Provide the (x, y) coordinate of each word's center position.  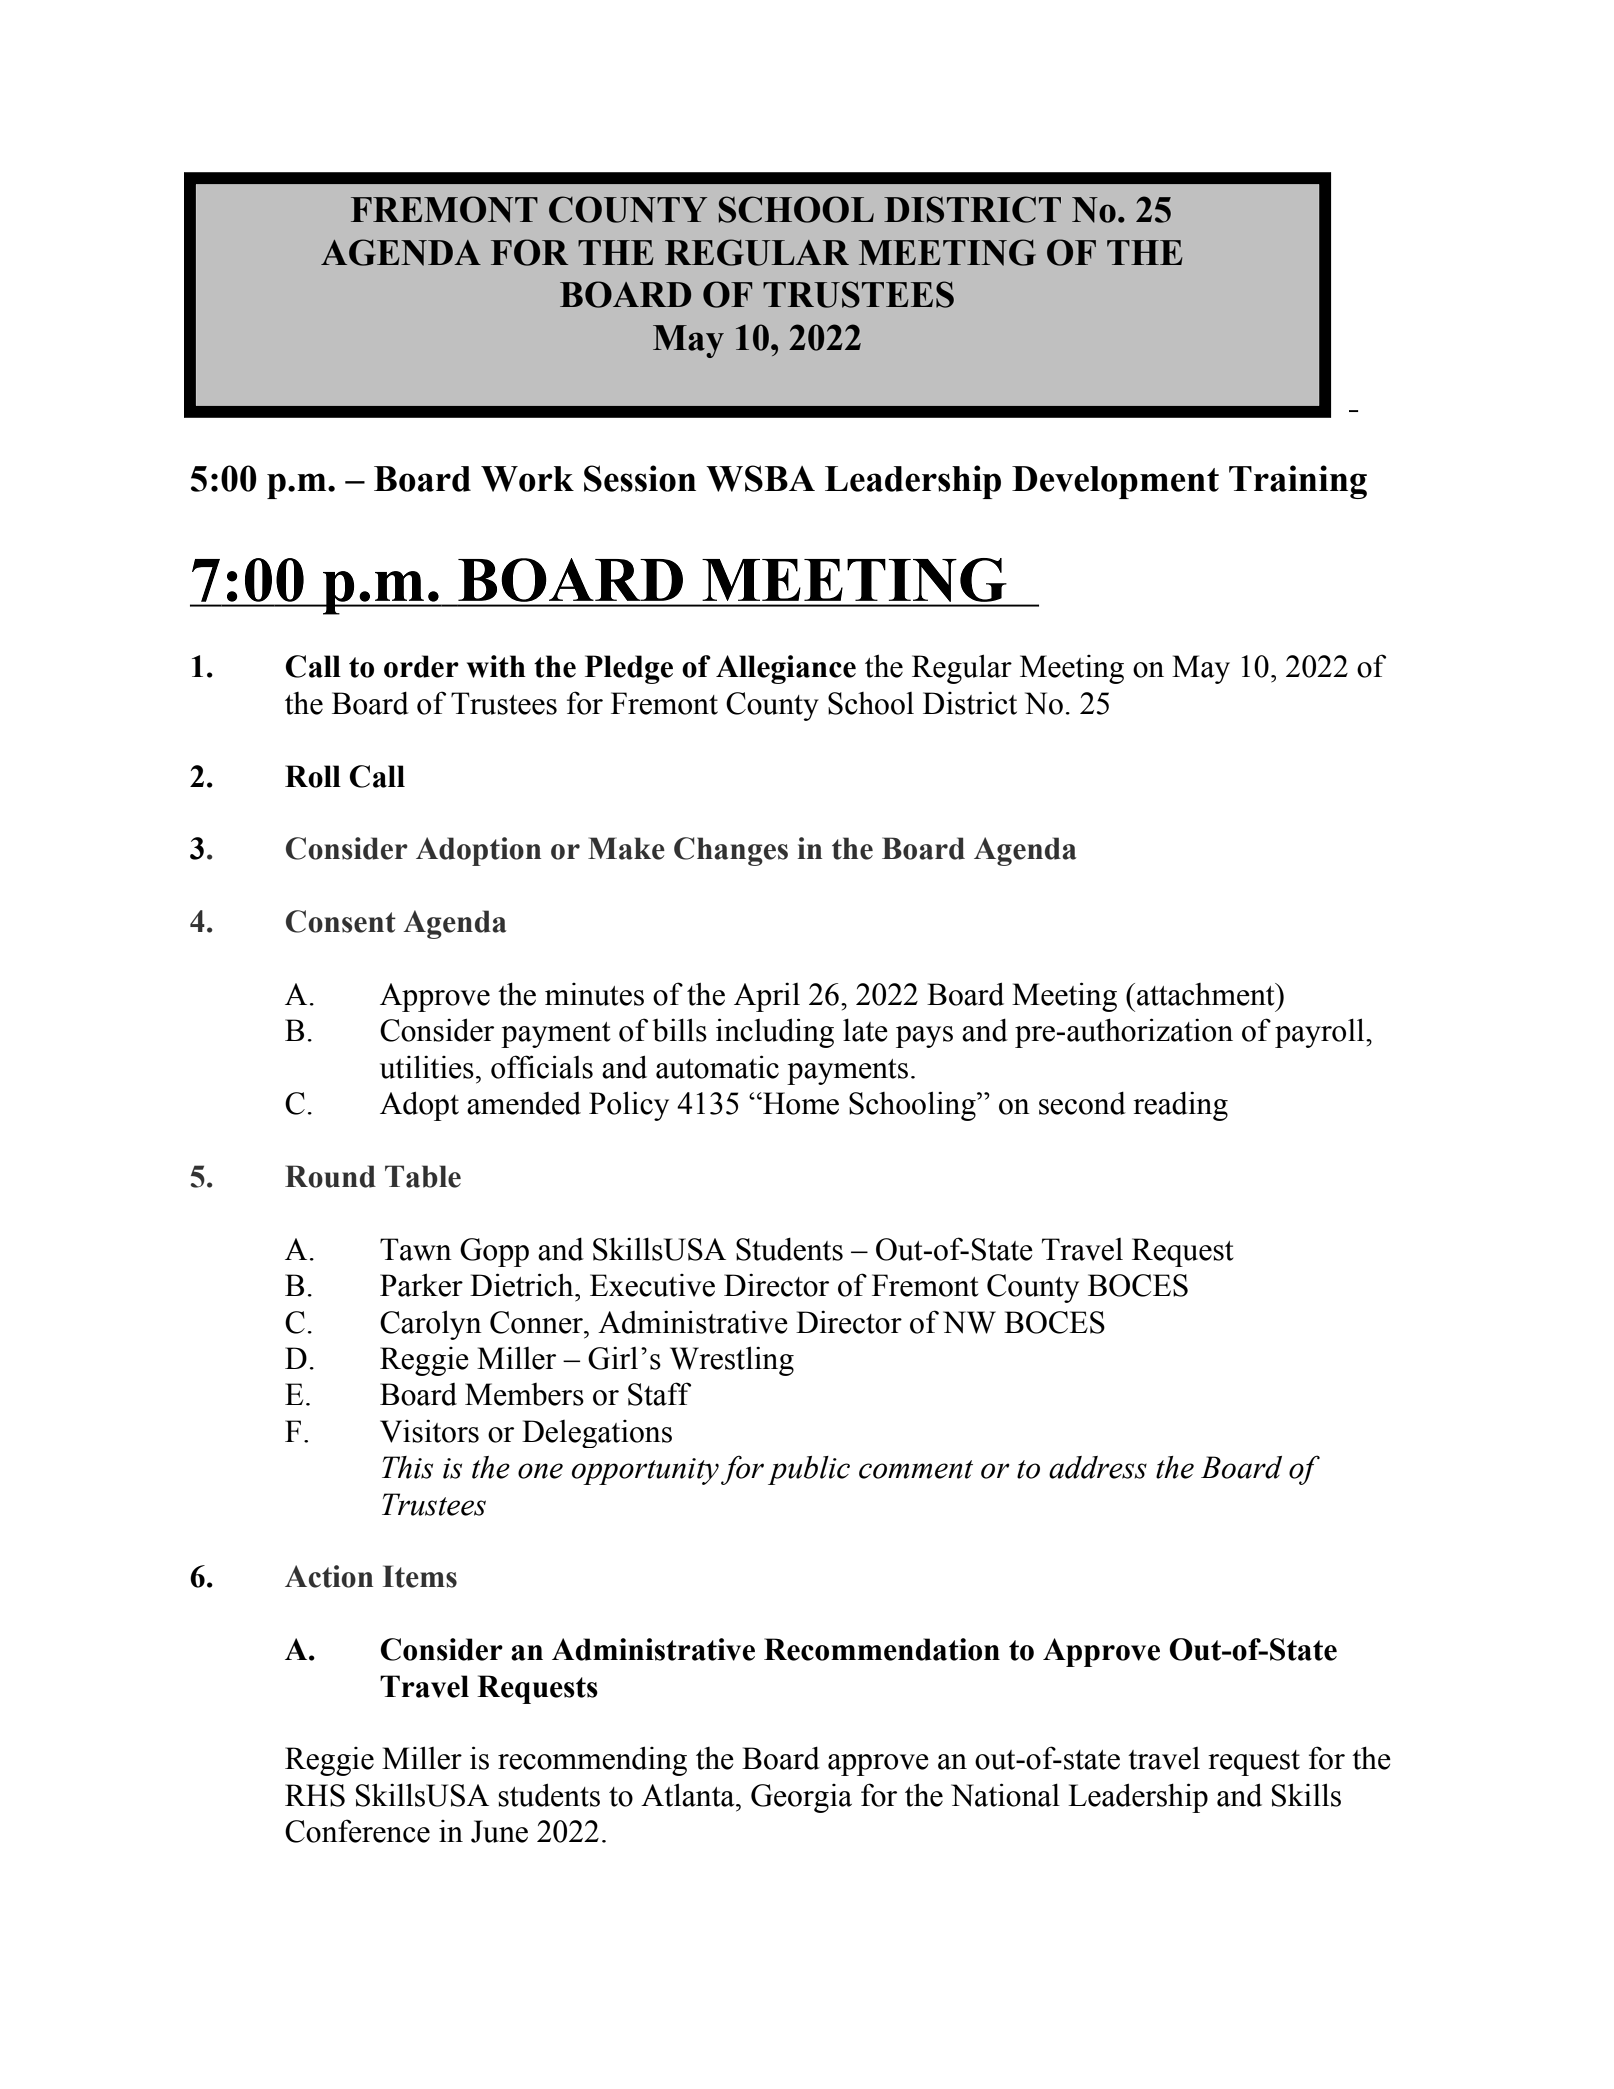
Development (1115, 482)
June (499, 1831)
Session (640, 478)
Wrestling (732, 1361)
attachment (1207, 994)
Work (527, 479)
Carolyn (431, 1325)
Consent (341, 921)
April (767, 997)
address (1098, 1467)
